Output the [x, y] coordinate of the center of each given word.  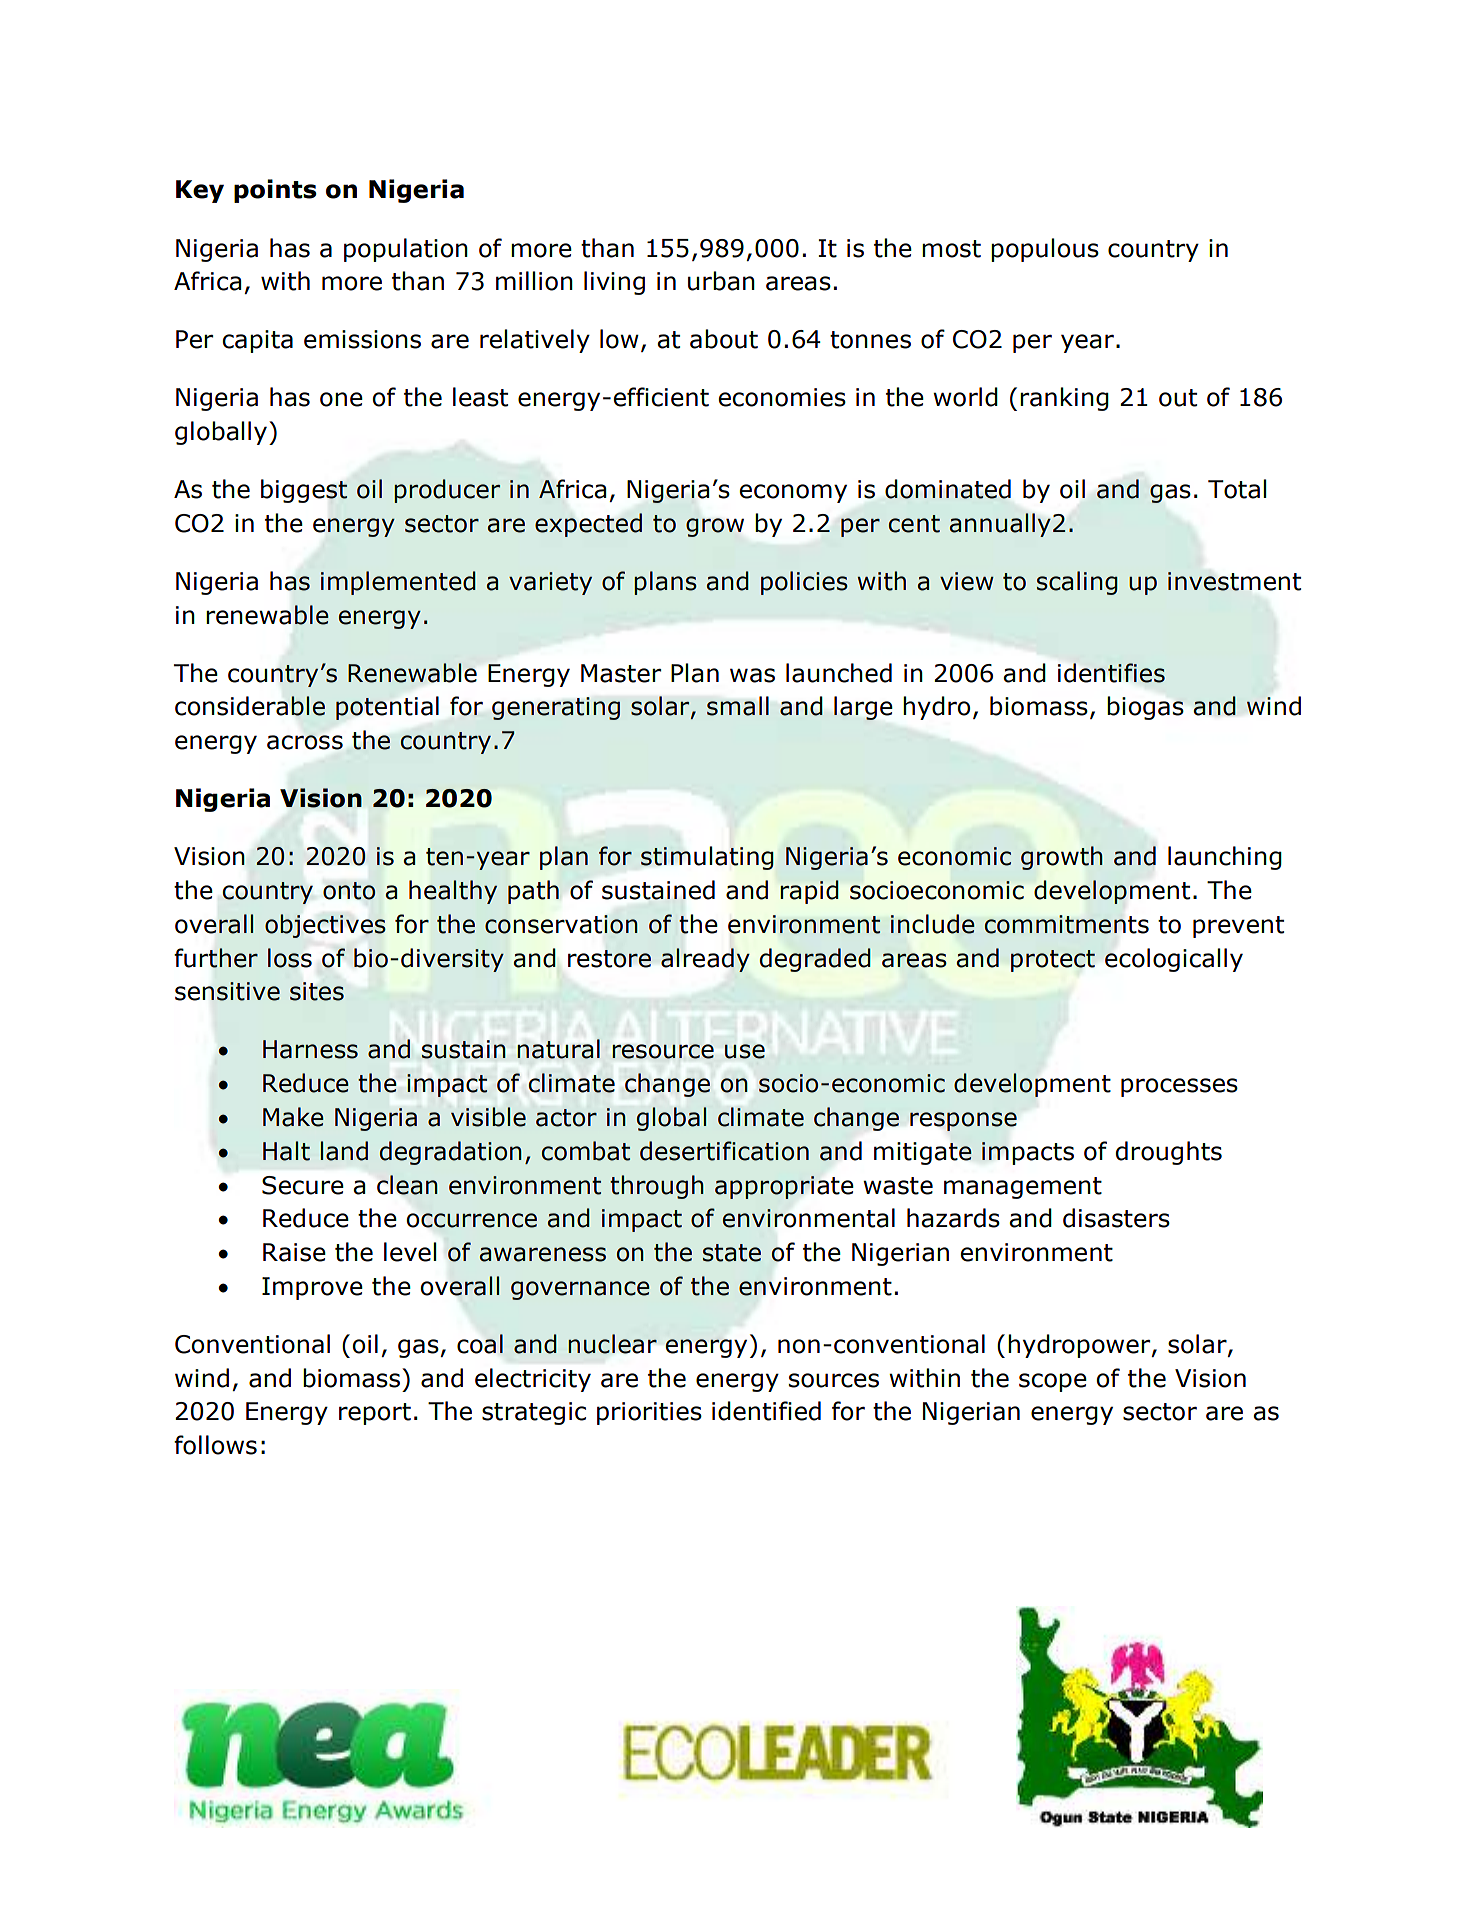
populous [1045, 250]
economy [793, 493]
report [375, 1414]
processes [1179, 1087]
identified [766, 1411]
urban [721, 281]
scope [1053, 1382]
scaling [1077, 583]
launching [1225, 858]
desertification [724, 1151]
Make [293, 1117]
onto [349, 891]
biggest [304, 491]
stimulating [707, 858]
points [275, 191]
